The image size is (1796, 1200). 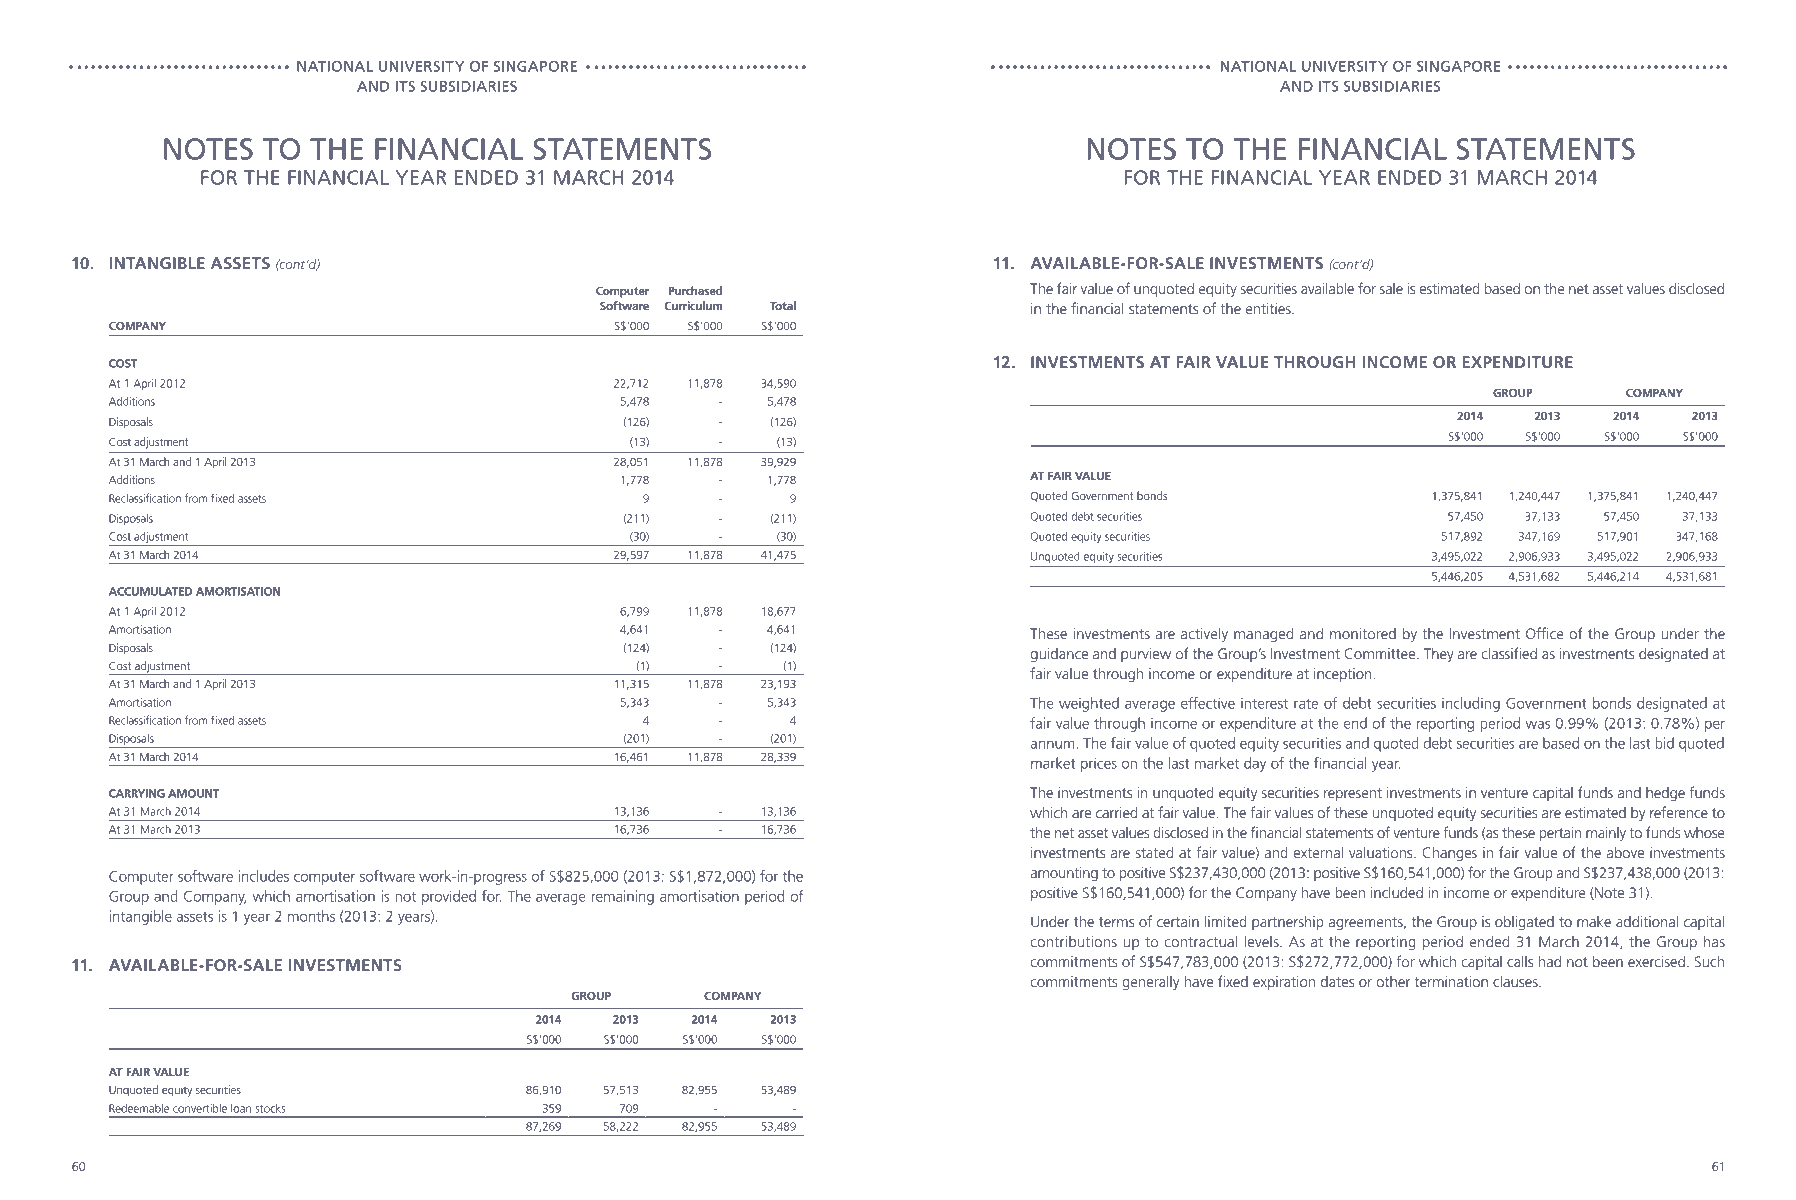 I want to click on CARRYING, so click(x=137, y=793).
